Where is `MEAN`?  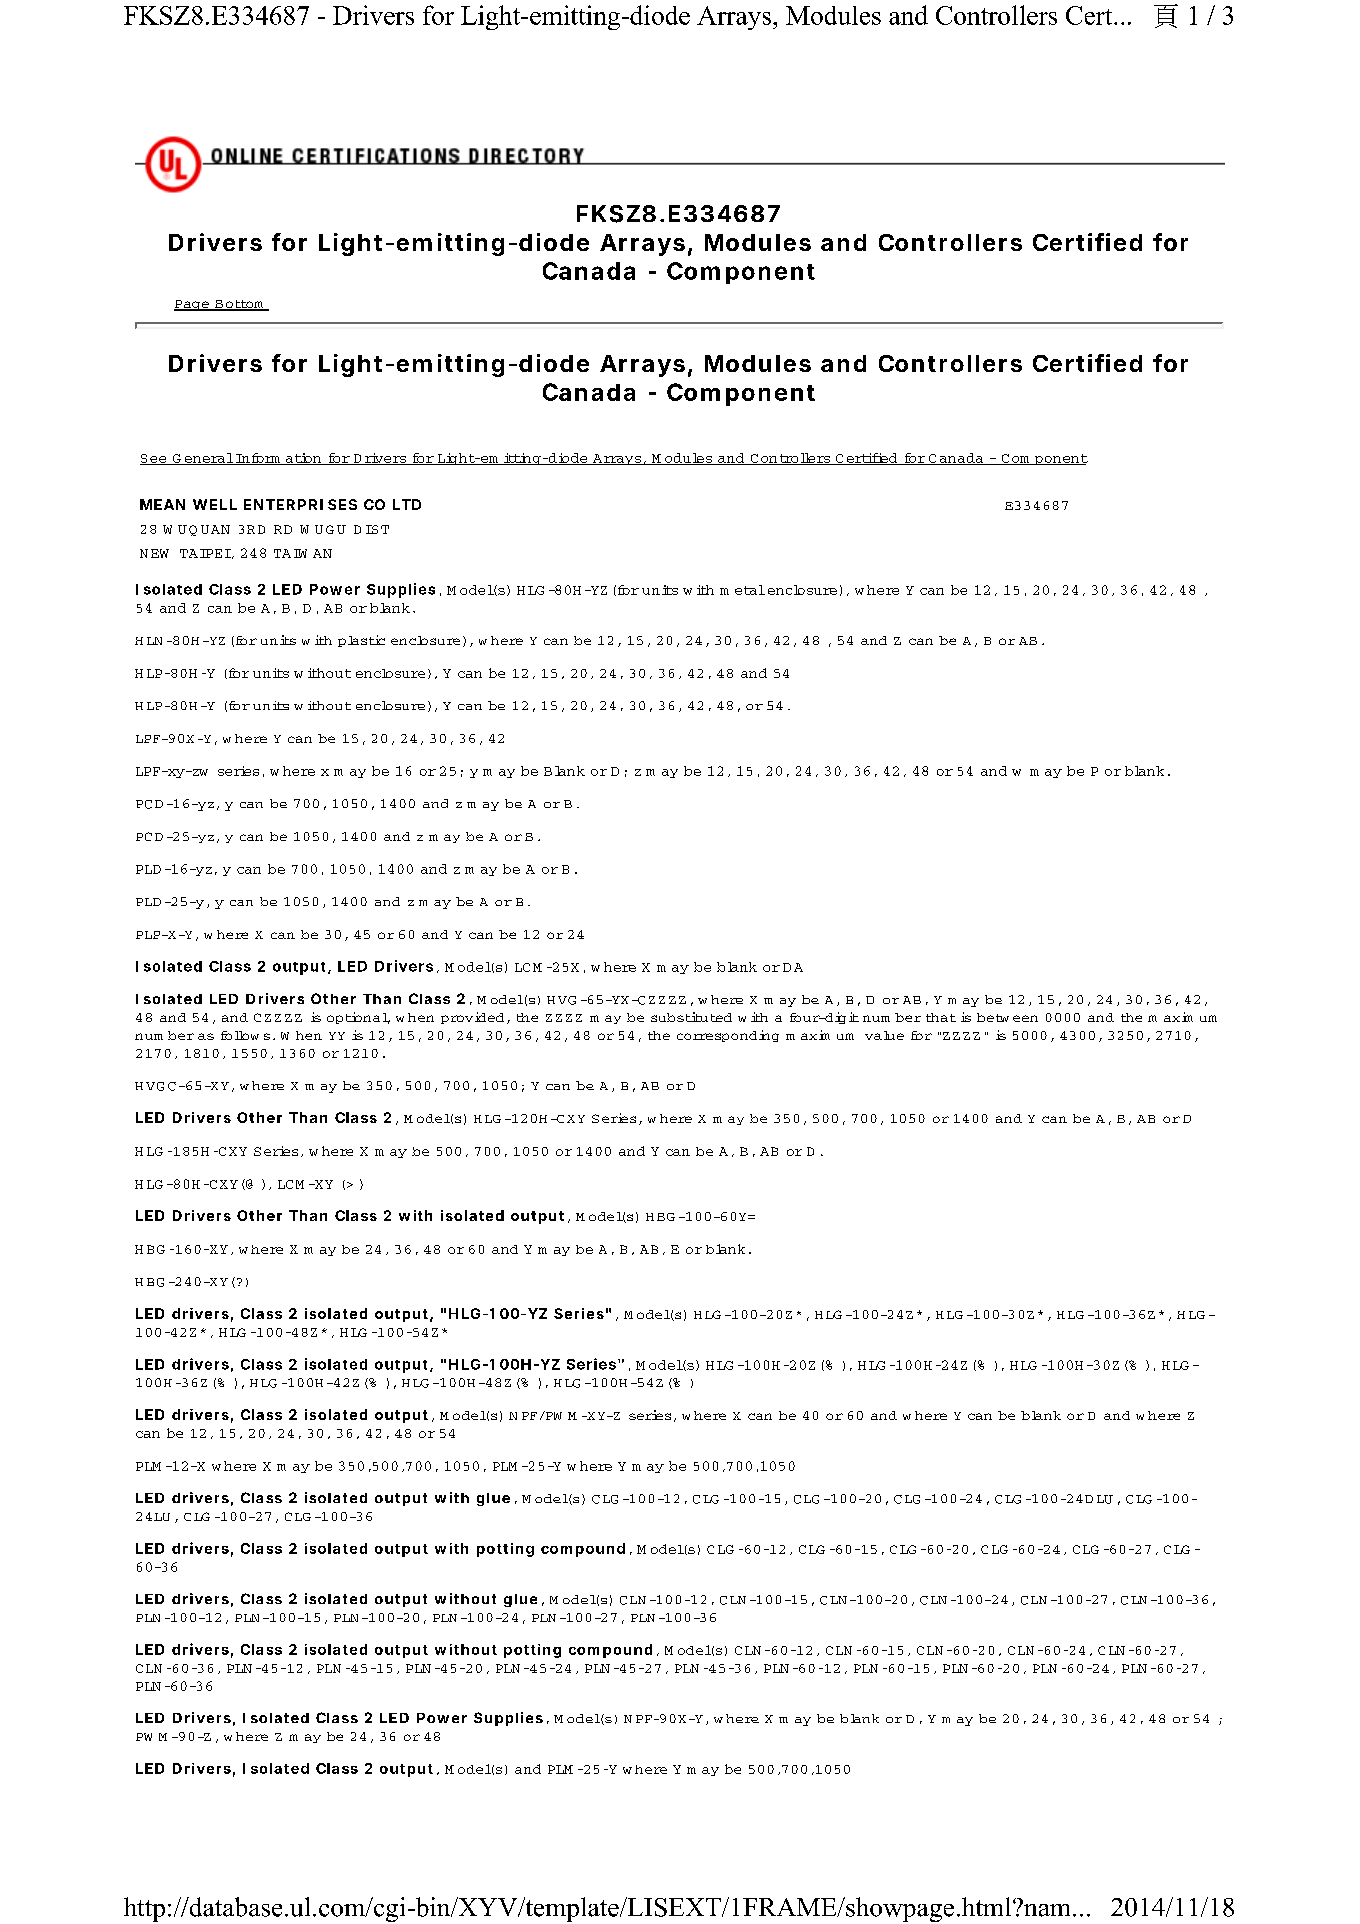 MEAN is located at coordinates (162, 504).
